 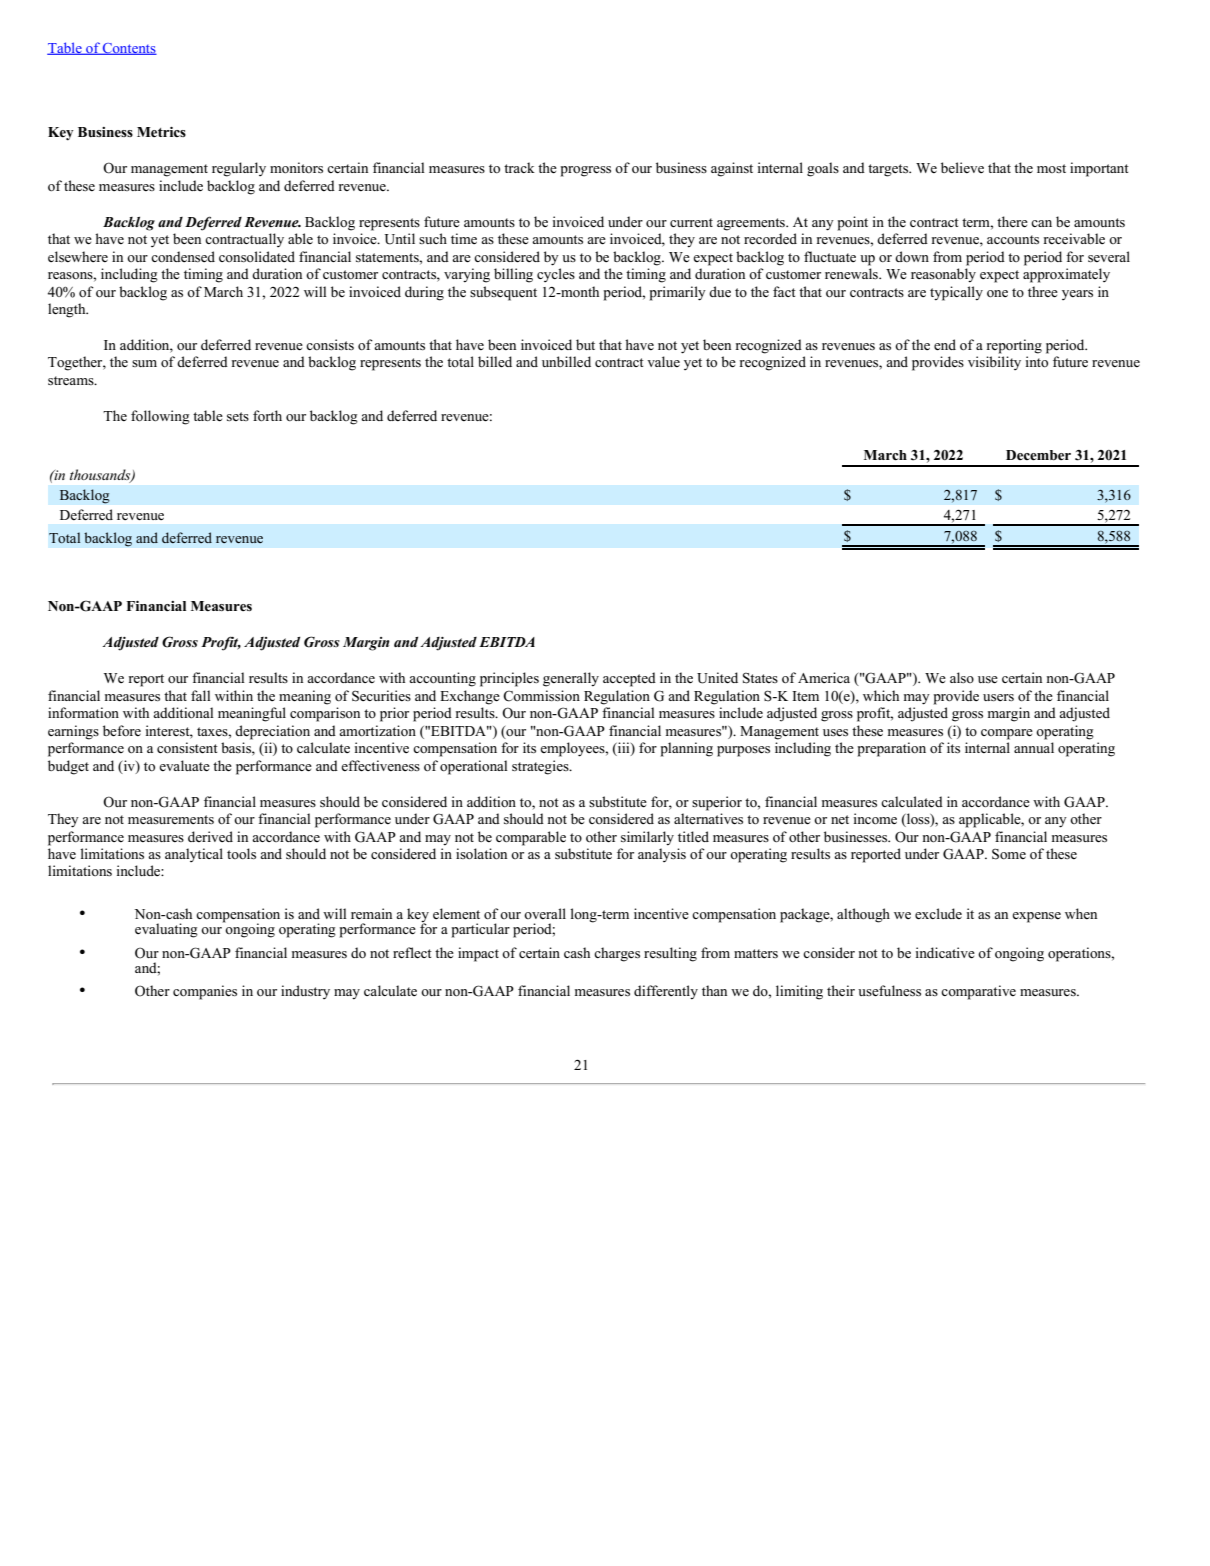 I want to click on fall, so click(x=201, y=695).
